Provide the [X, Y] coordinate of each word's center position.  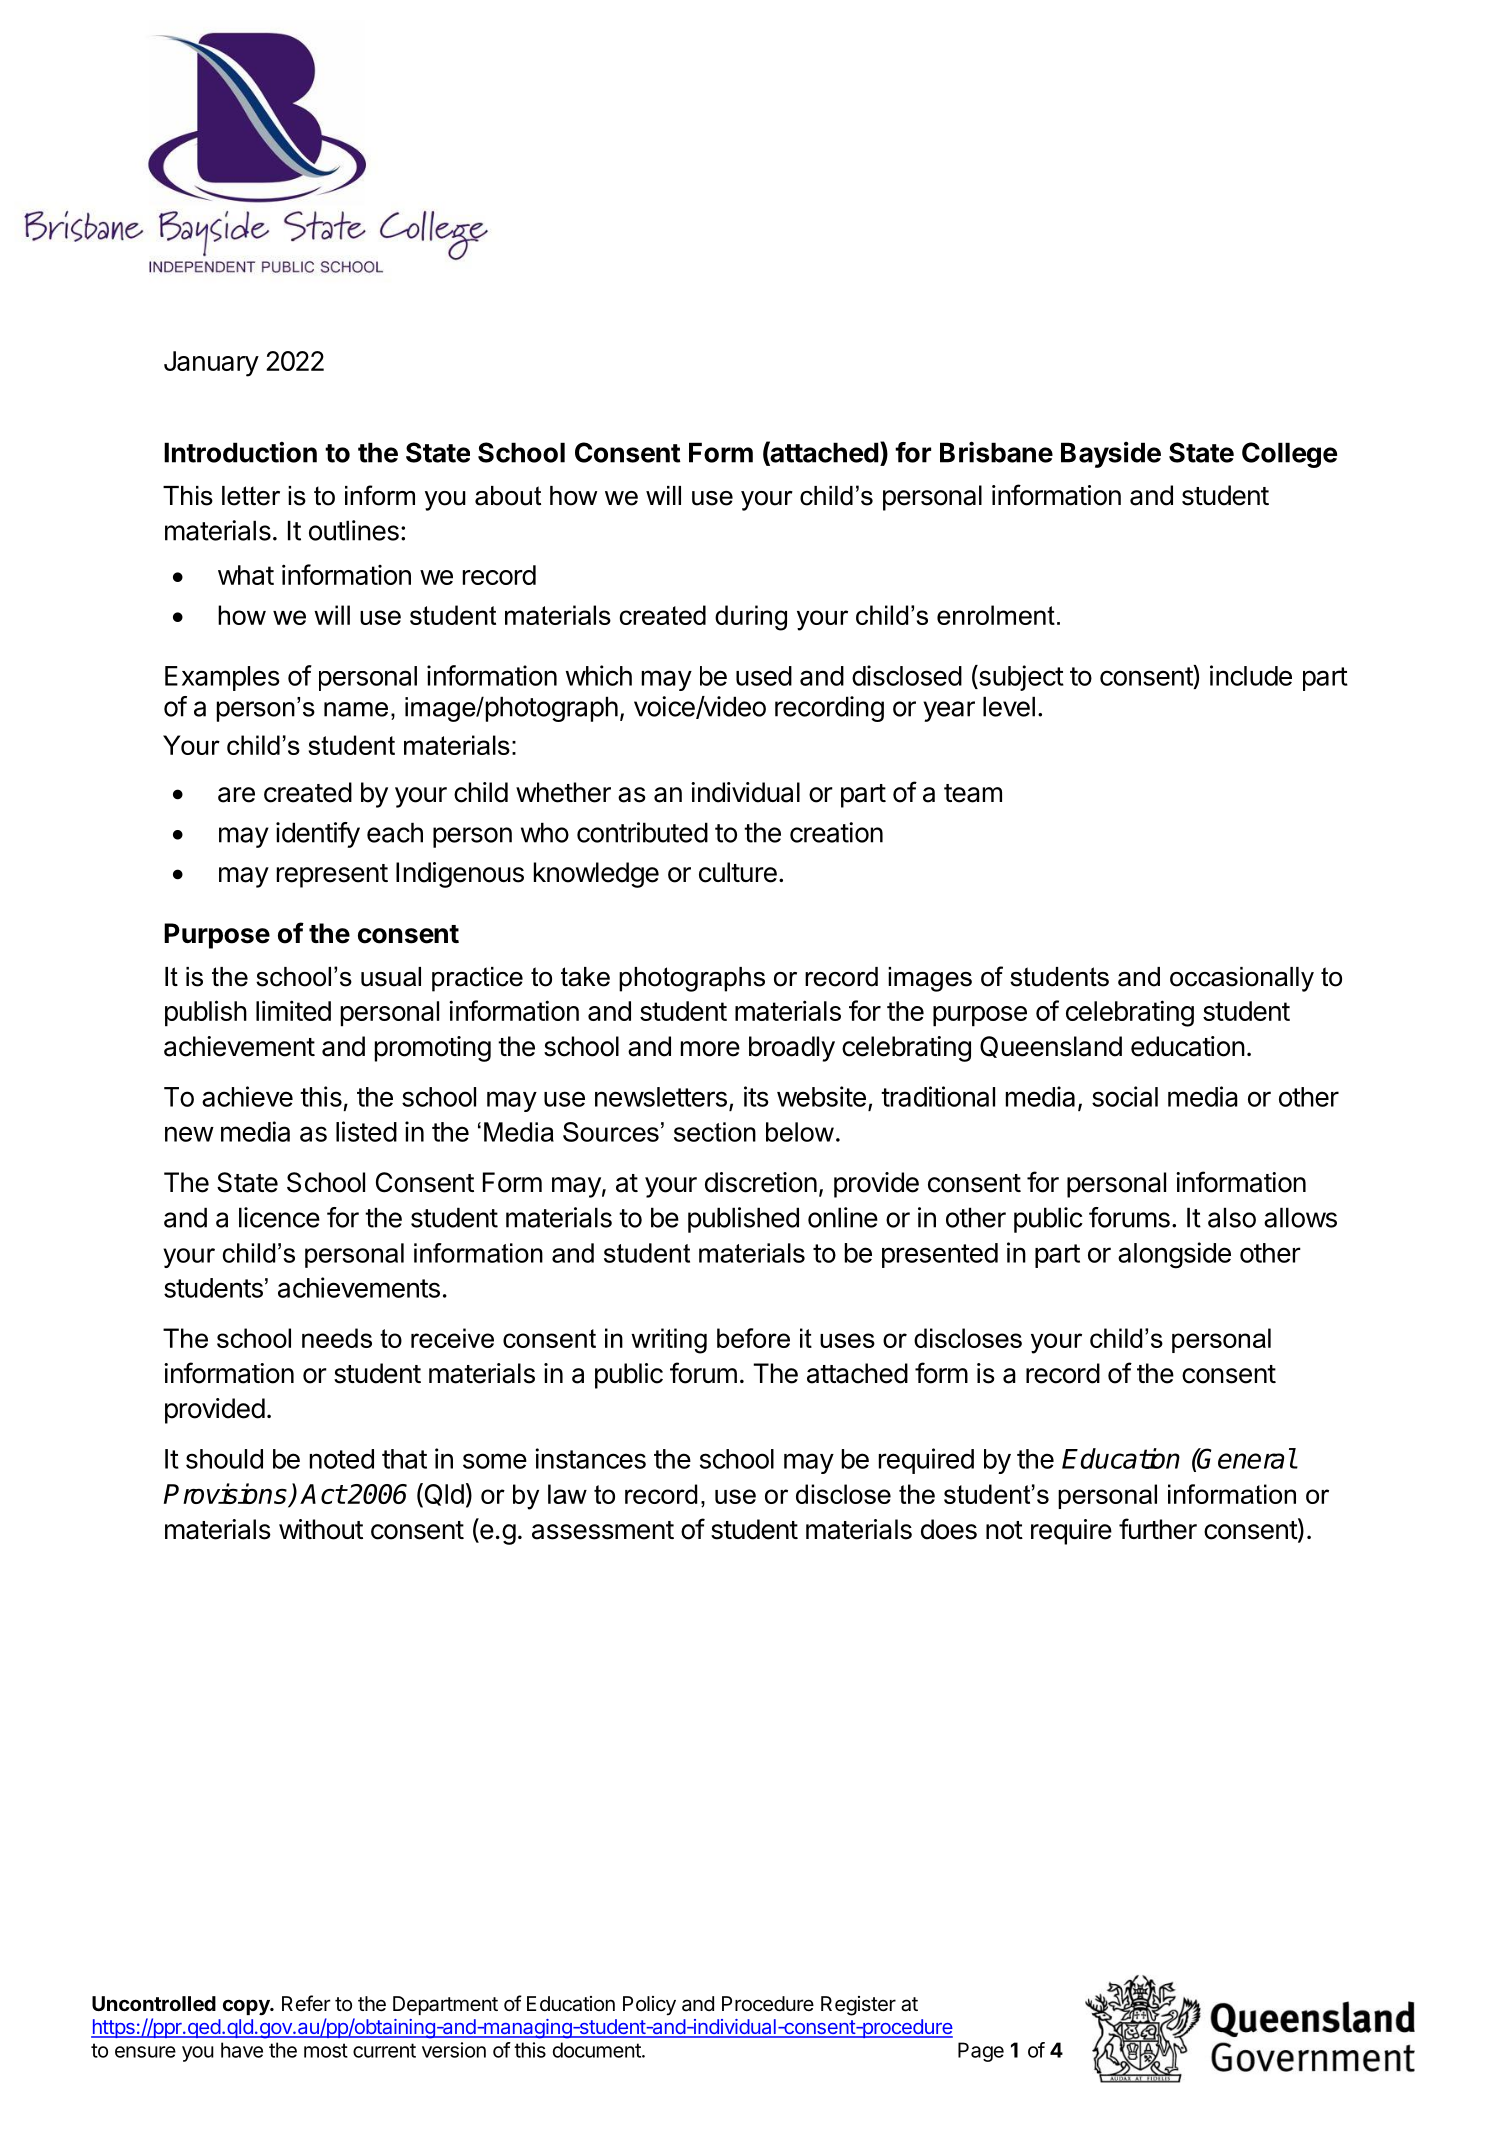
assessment [603, 1530]
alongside [1174, 1255]
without [321, 1529]
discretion [761, 1182]
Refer [306, 2003]
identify [318, 835]
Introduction [240, 452]
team [973, 793]
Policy [649, 2006]
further [1158, 1529]
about [508, 496]
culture [738, 872]
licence [279, 1217]
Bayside [1111, 455]
